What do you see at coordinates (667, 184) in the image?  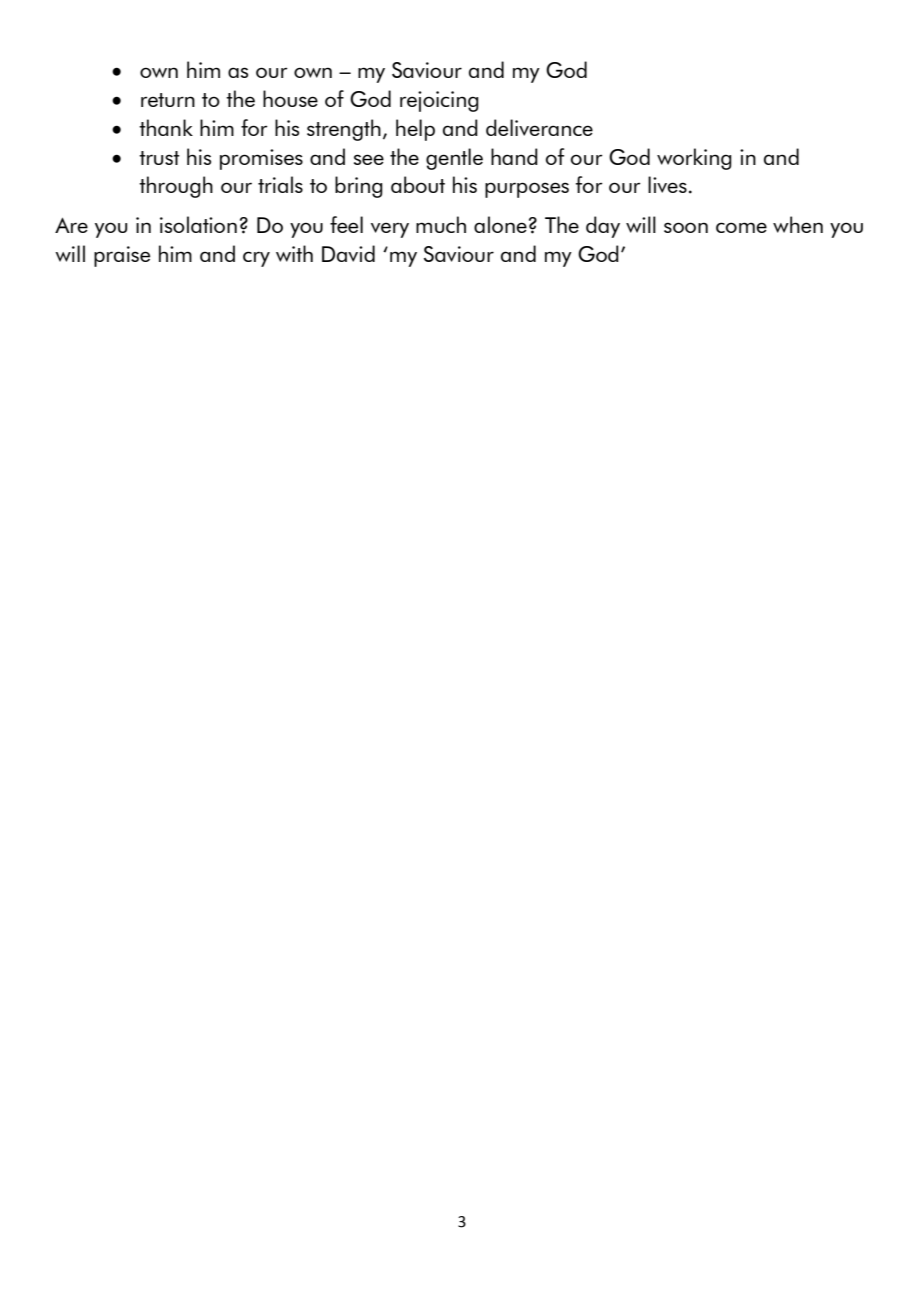 I see `lives` at bounding box center [667, 184].
